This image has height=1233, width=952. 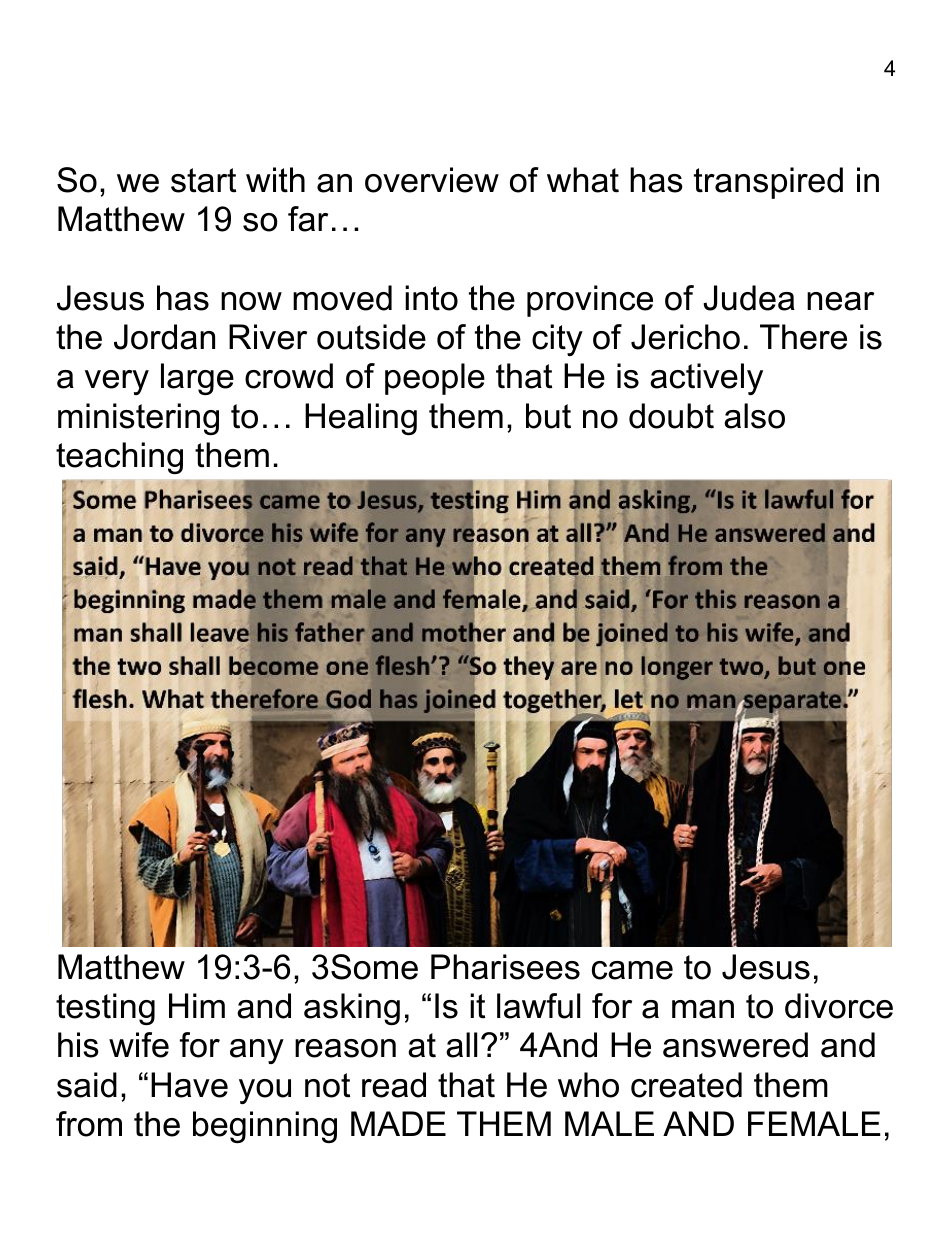 What do you see at coordinates (505, 967) in the image?
I see `Pharisees` at bounding box center [505, 967].
